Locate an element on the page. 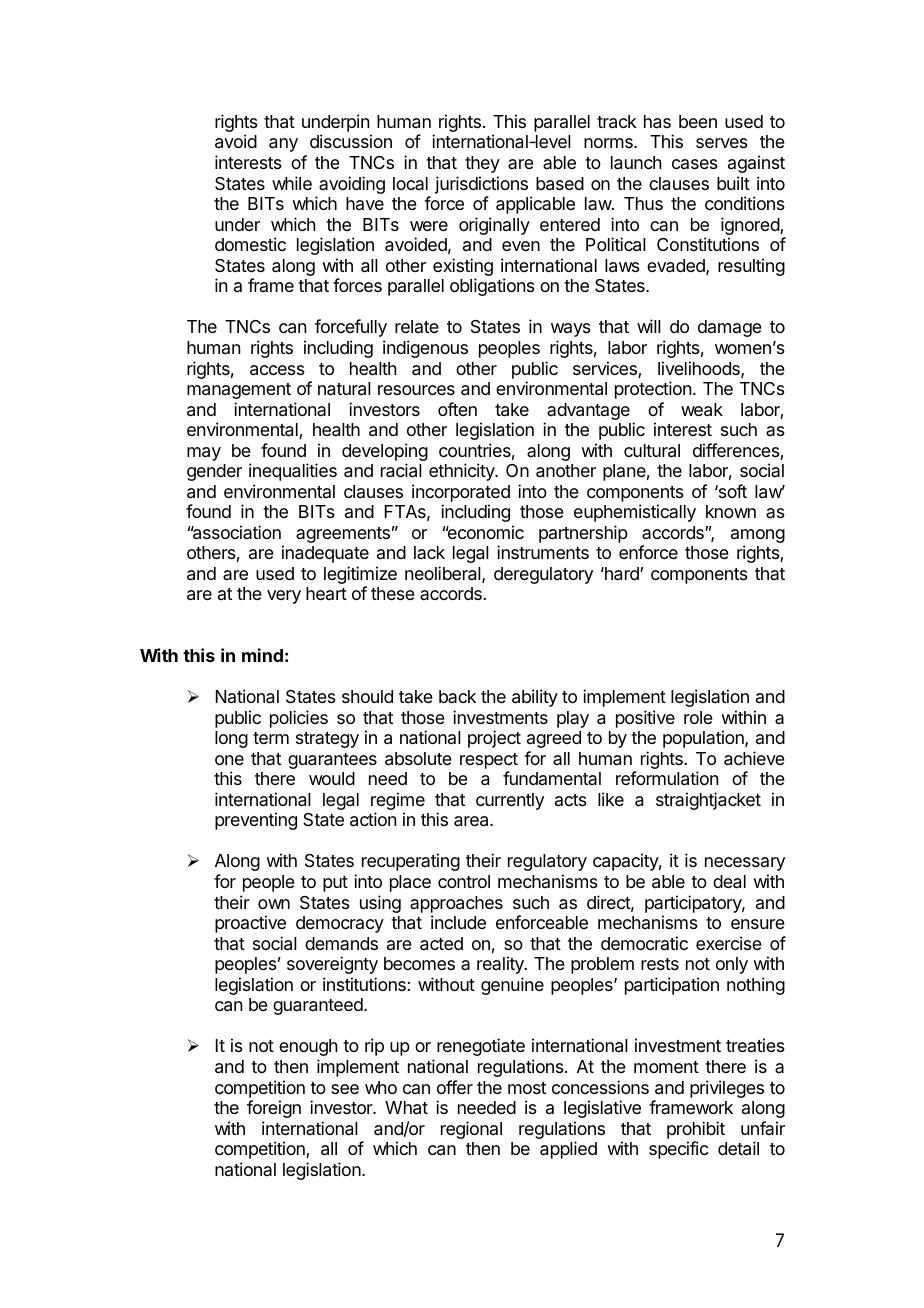  they is located at coordinates (482, 164).
